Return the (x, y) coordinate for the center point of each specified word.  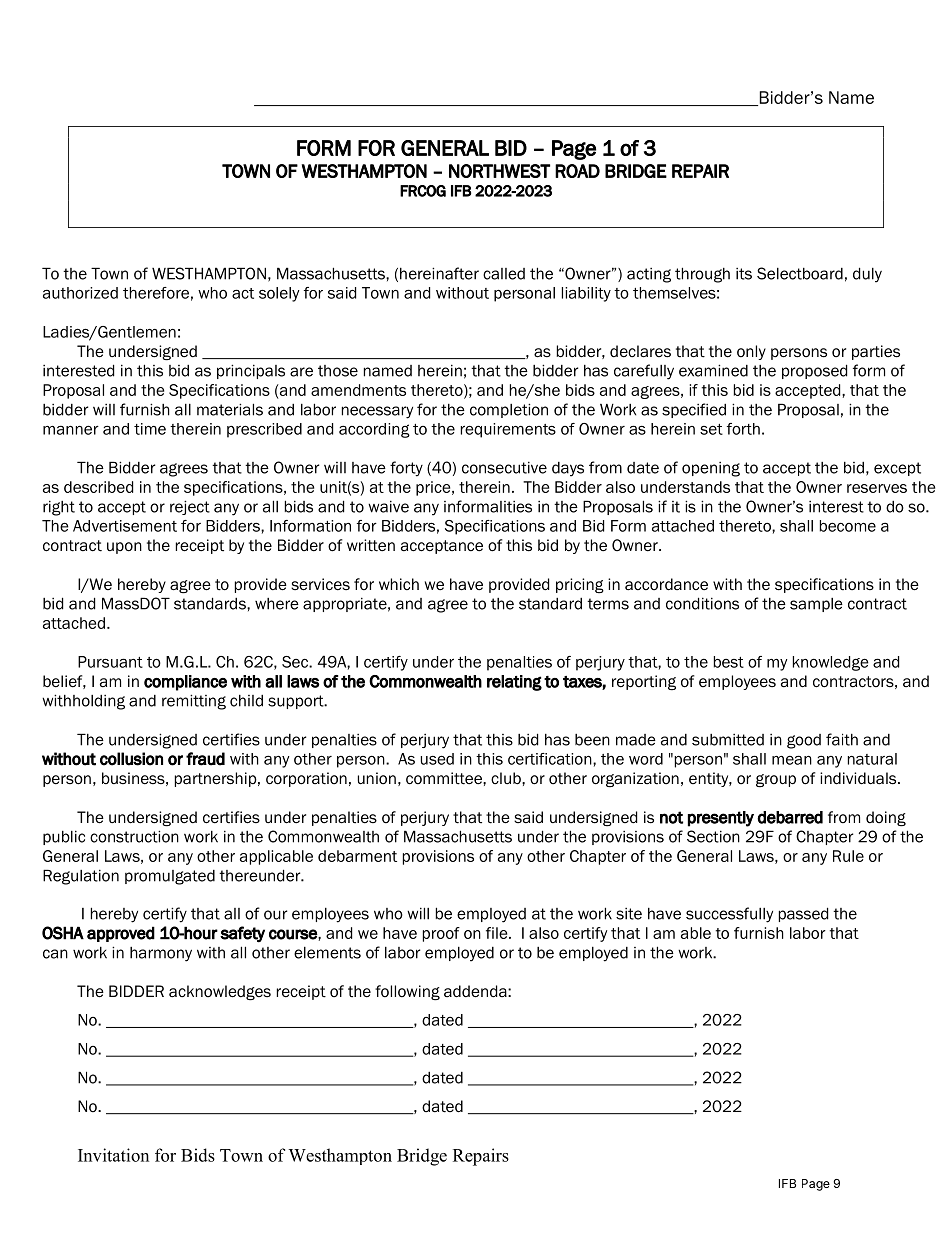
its (744, 274)
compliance (185, 683)
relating (514, 683)
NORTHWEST (499, 171)
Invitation (113, 1155)
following (407, 993)
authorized (80, 293)
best (729, 662)
